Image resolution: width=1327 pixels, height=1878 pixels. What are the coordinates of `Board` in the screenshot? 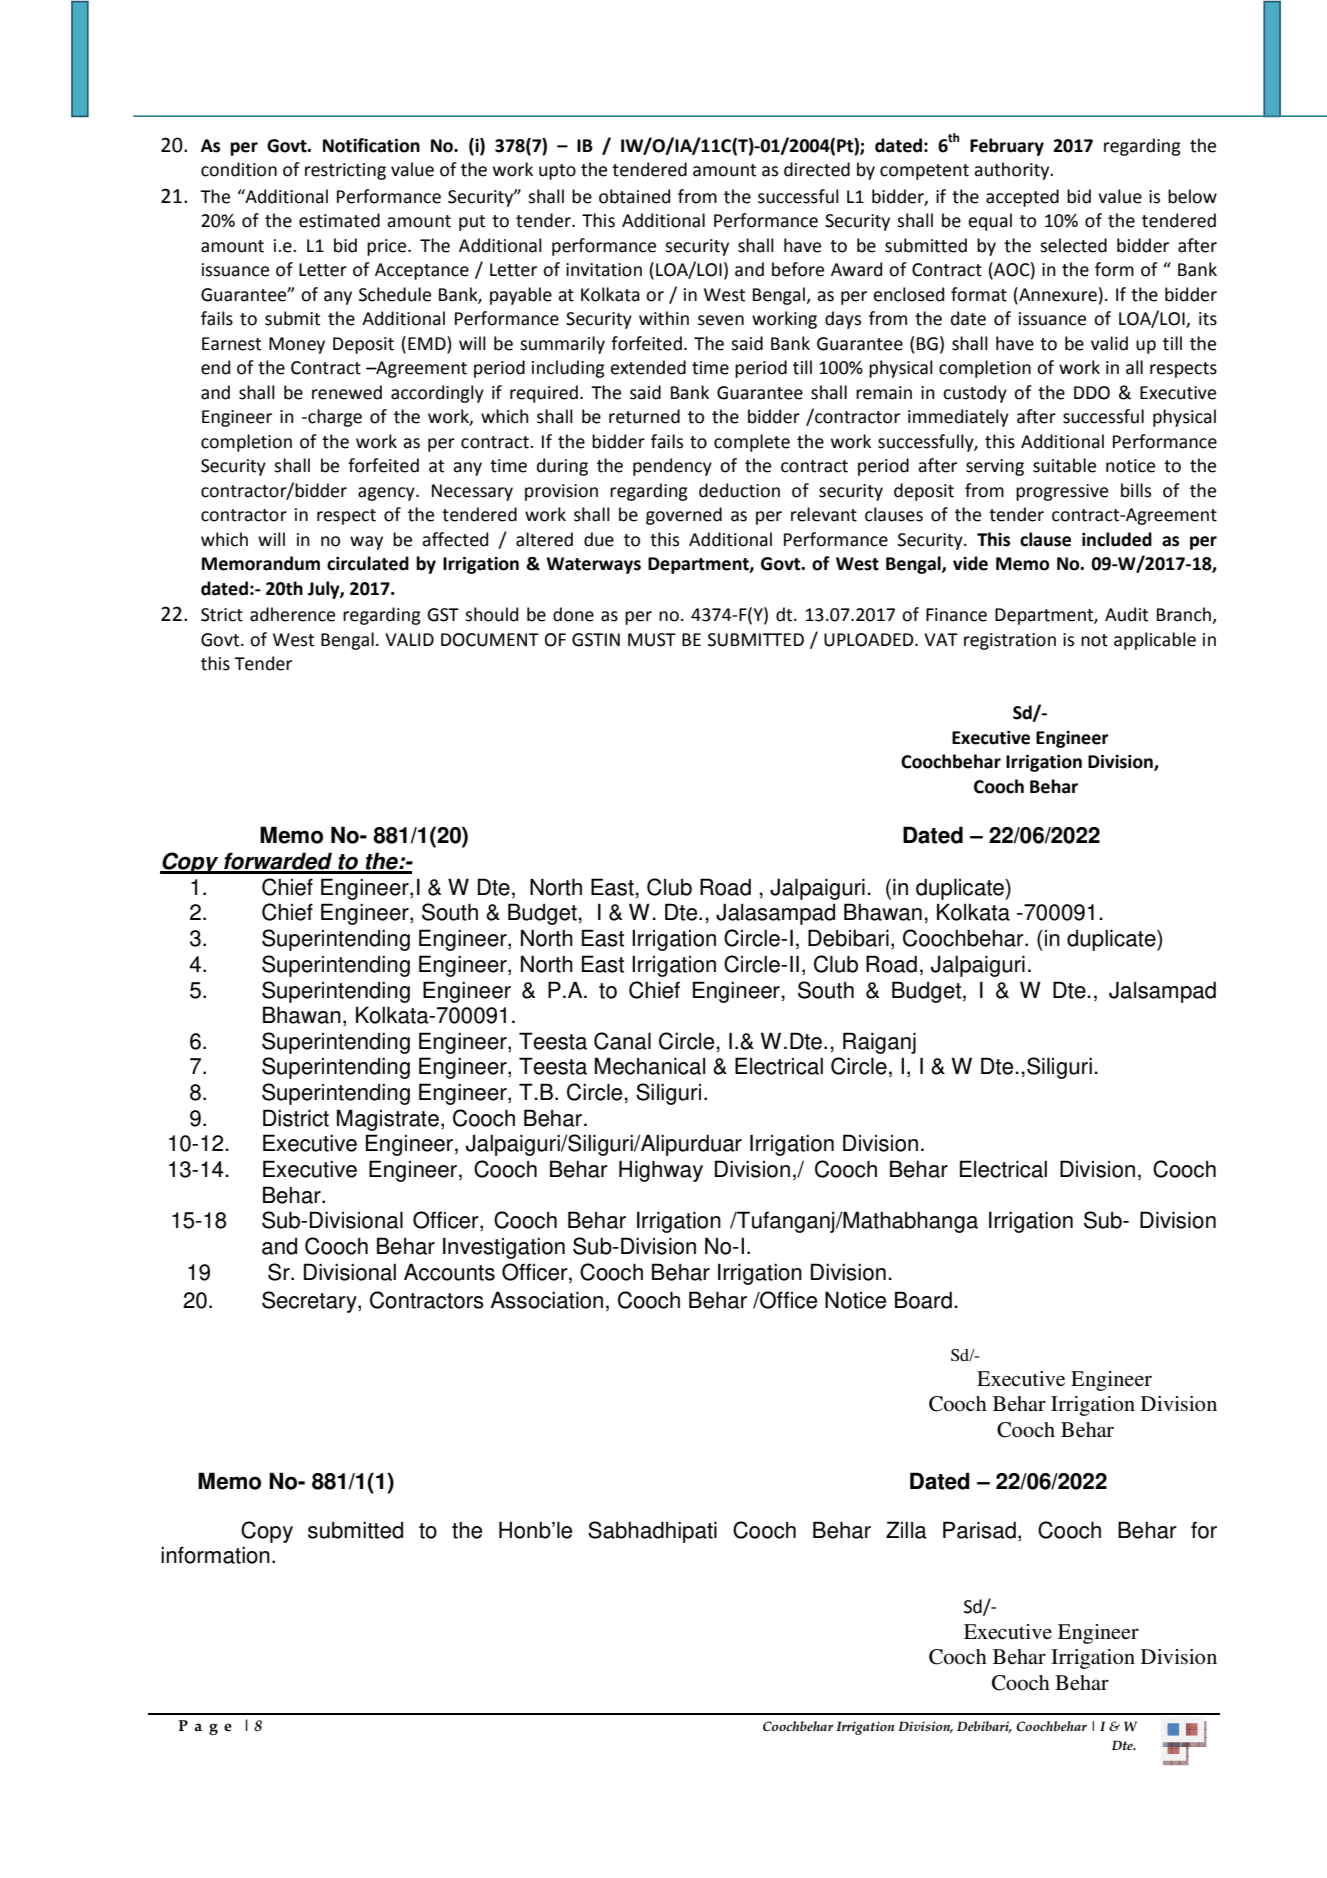 It's located at (923, 1300).
